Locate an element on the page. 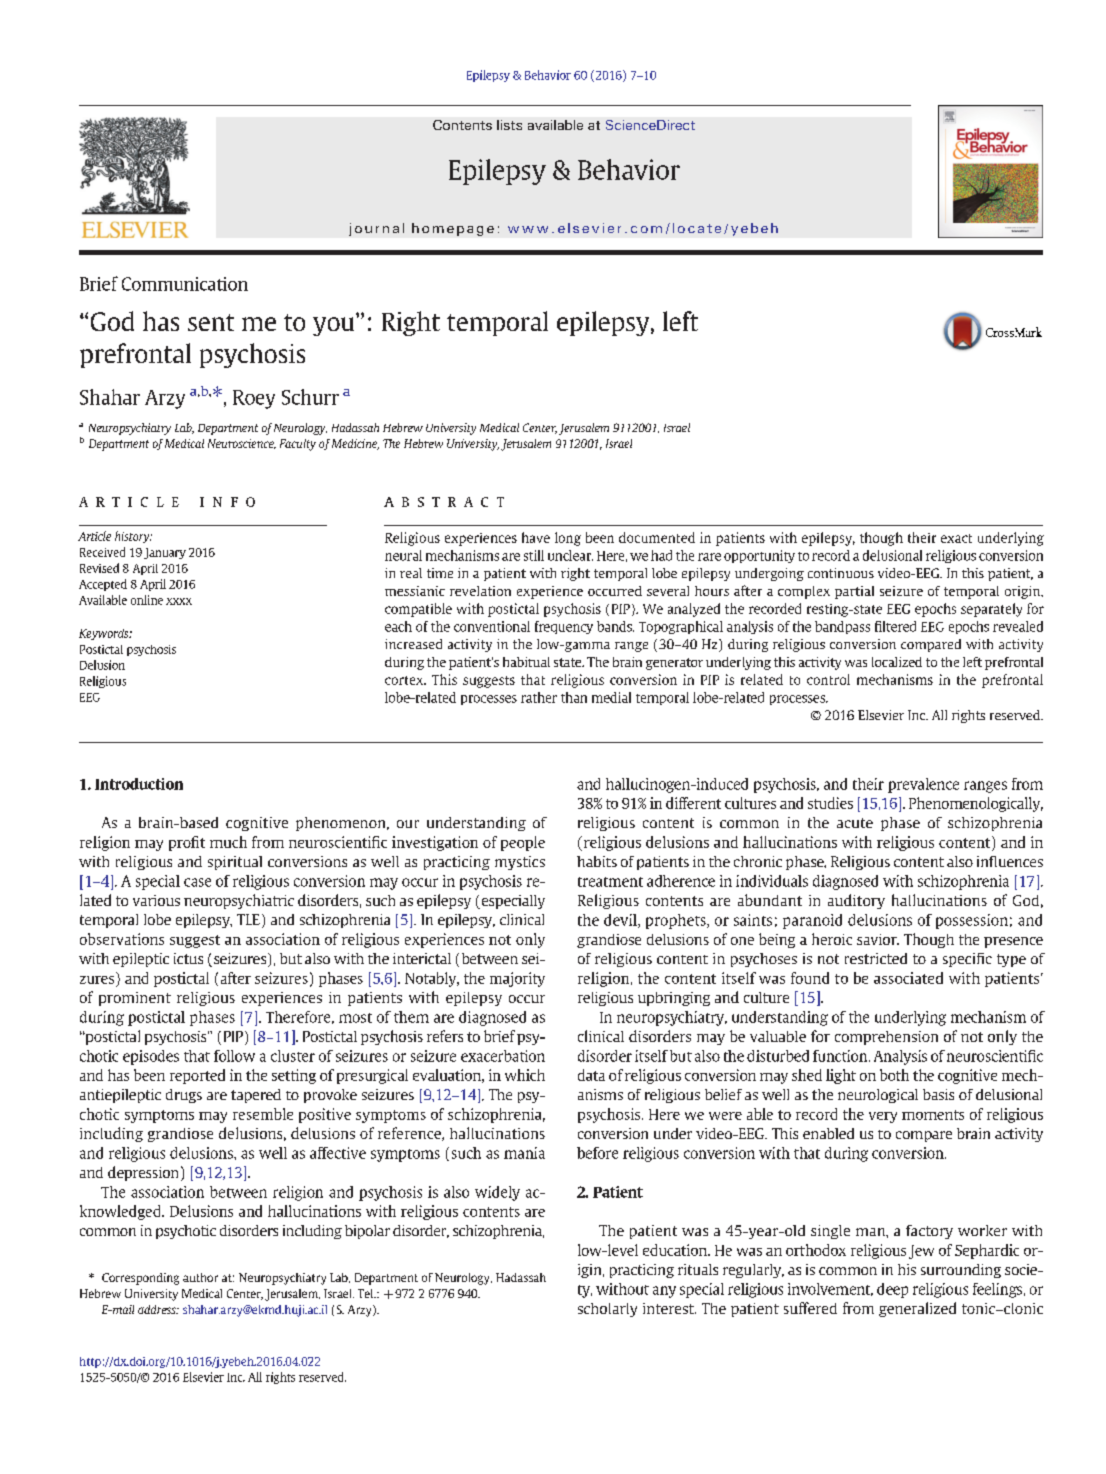 The height and width of the image is (1474, 1106). scholarly is located at coordinates (607, 1310).
